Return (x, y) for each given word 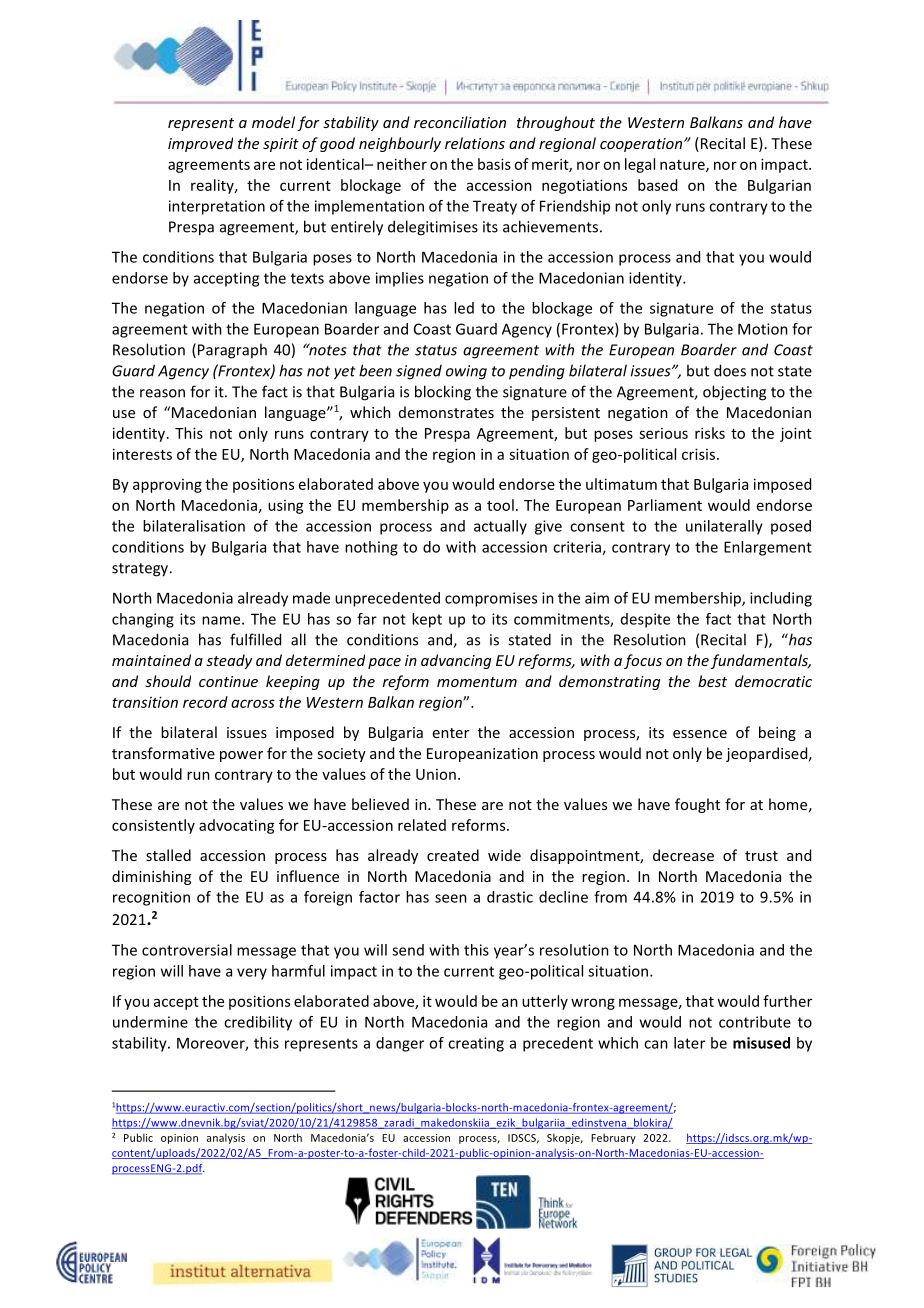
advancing (456, 661)
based (657, 185)
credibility (258, 1023)
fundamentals (760, 661)
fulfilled (255, 639)
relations (475, 143)
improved (200, 144)
